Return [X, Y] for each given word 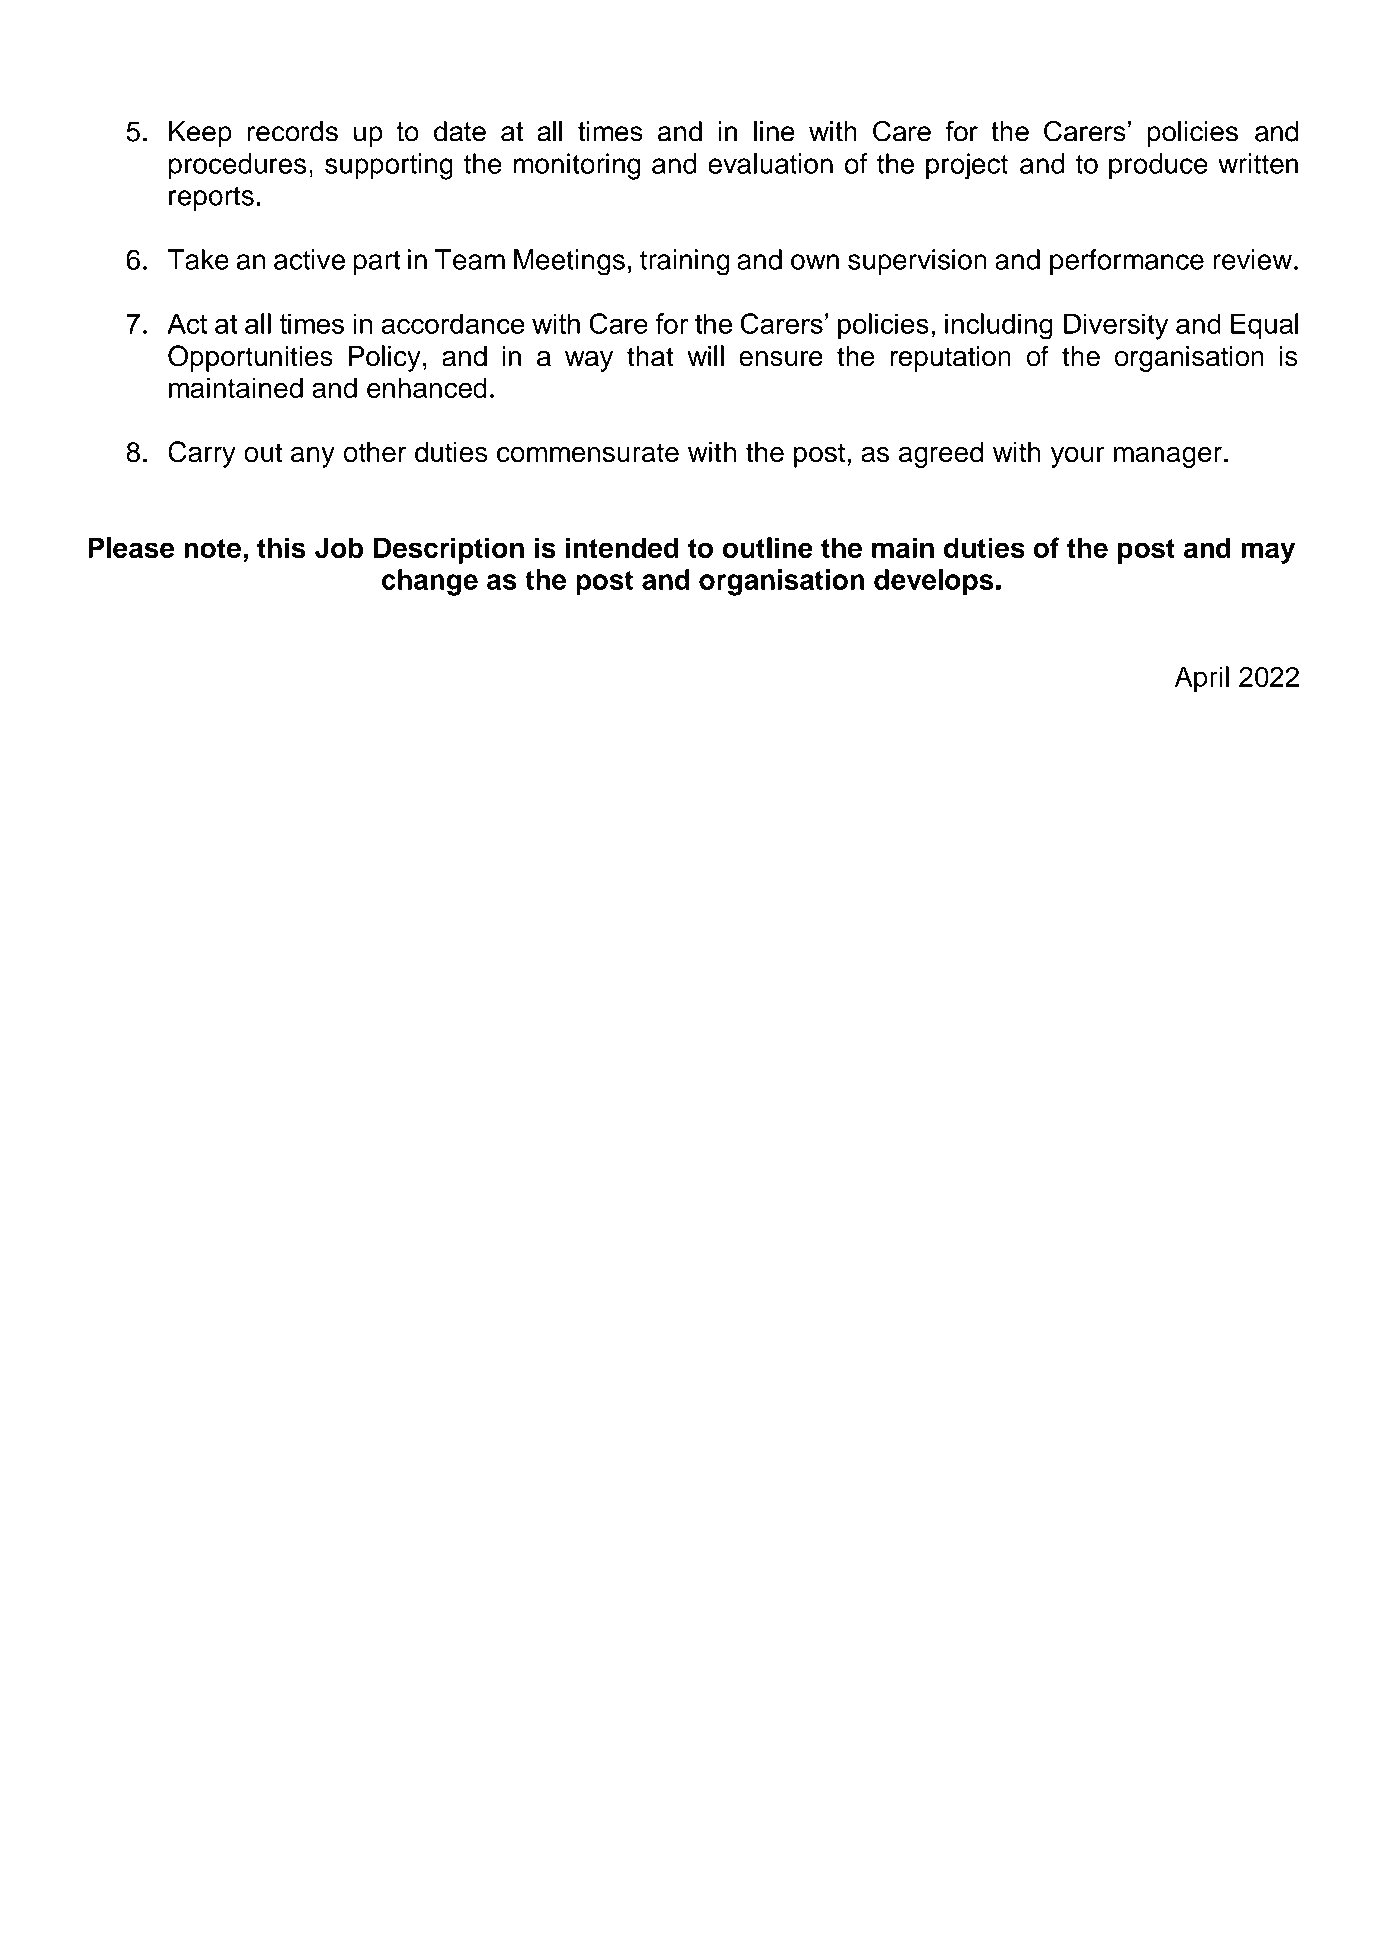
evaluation [770, 163]
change [430, 582]
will [705, 355]
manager [1168, 457]
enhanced [427, 387]
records [292, 131]
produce [1158, 166]
